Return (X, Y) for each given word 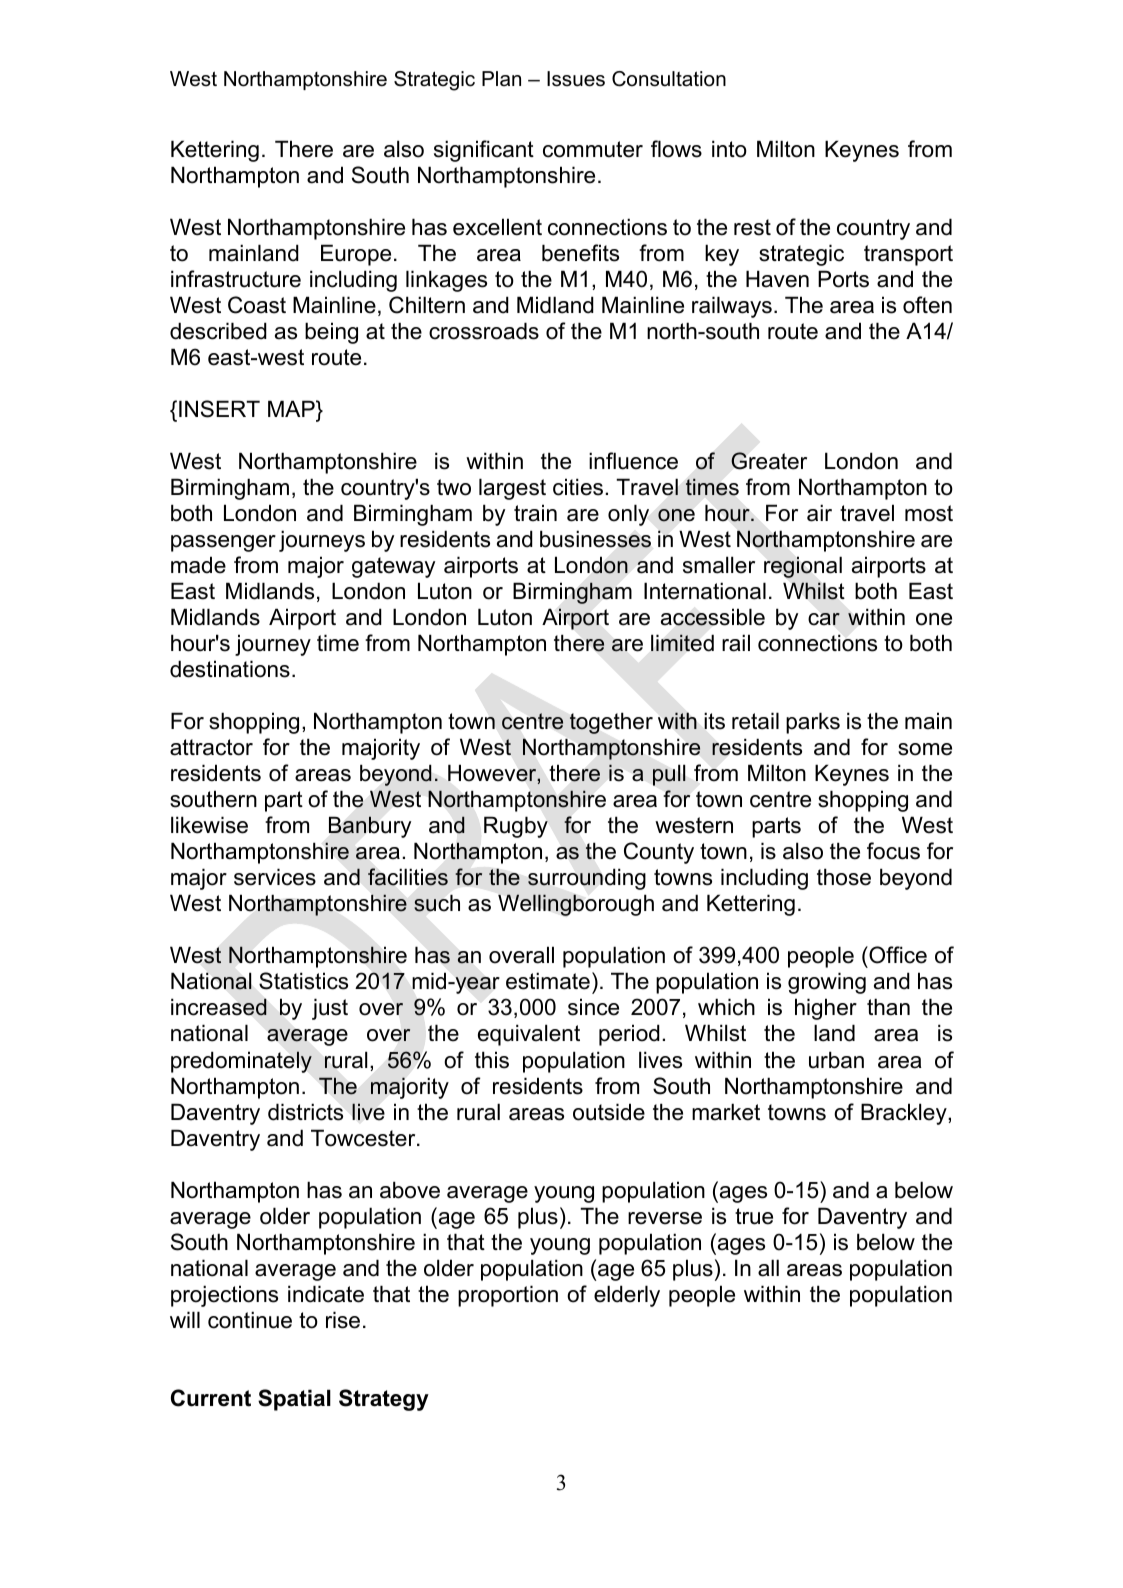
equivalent (529, 1035)
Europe (356, 255)
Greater (769, 461)
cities (578, 487)
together (611, 723)
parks (813, 723)
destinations (230, 669)
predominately (241, 1062)
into (729, 149)
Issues (576, 79)
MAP (292, 408)
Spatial (294, 1400)
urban (836, 1060)
